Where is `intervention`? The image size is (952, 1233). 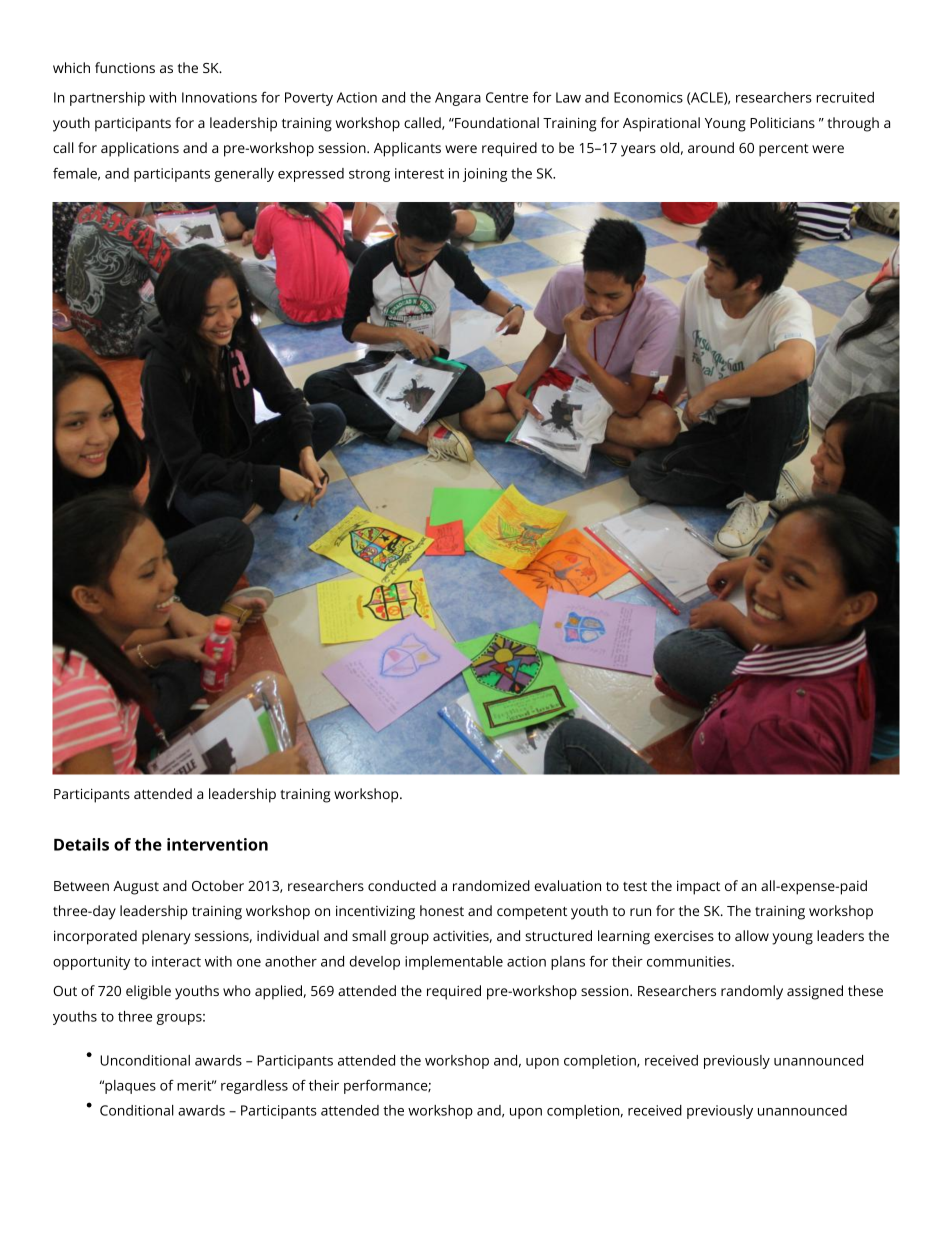 intervention is located at coordinates (217, 844).
